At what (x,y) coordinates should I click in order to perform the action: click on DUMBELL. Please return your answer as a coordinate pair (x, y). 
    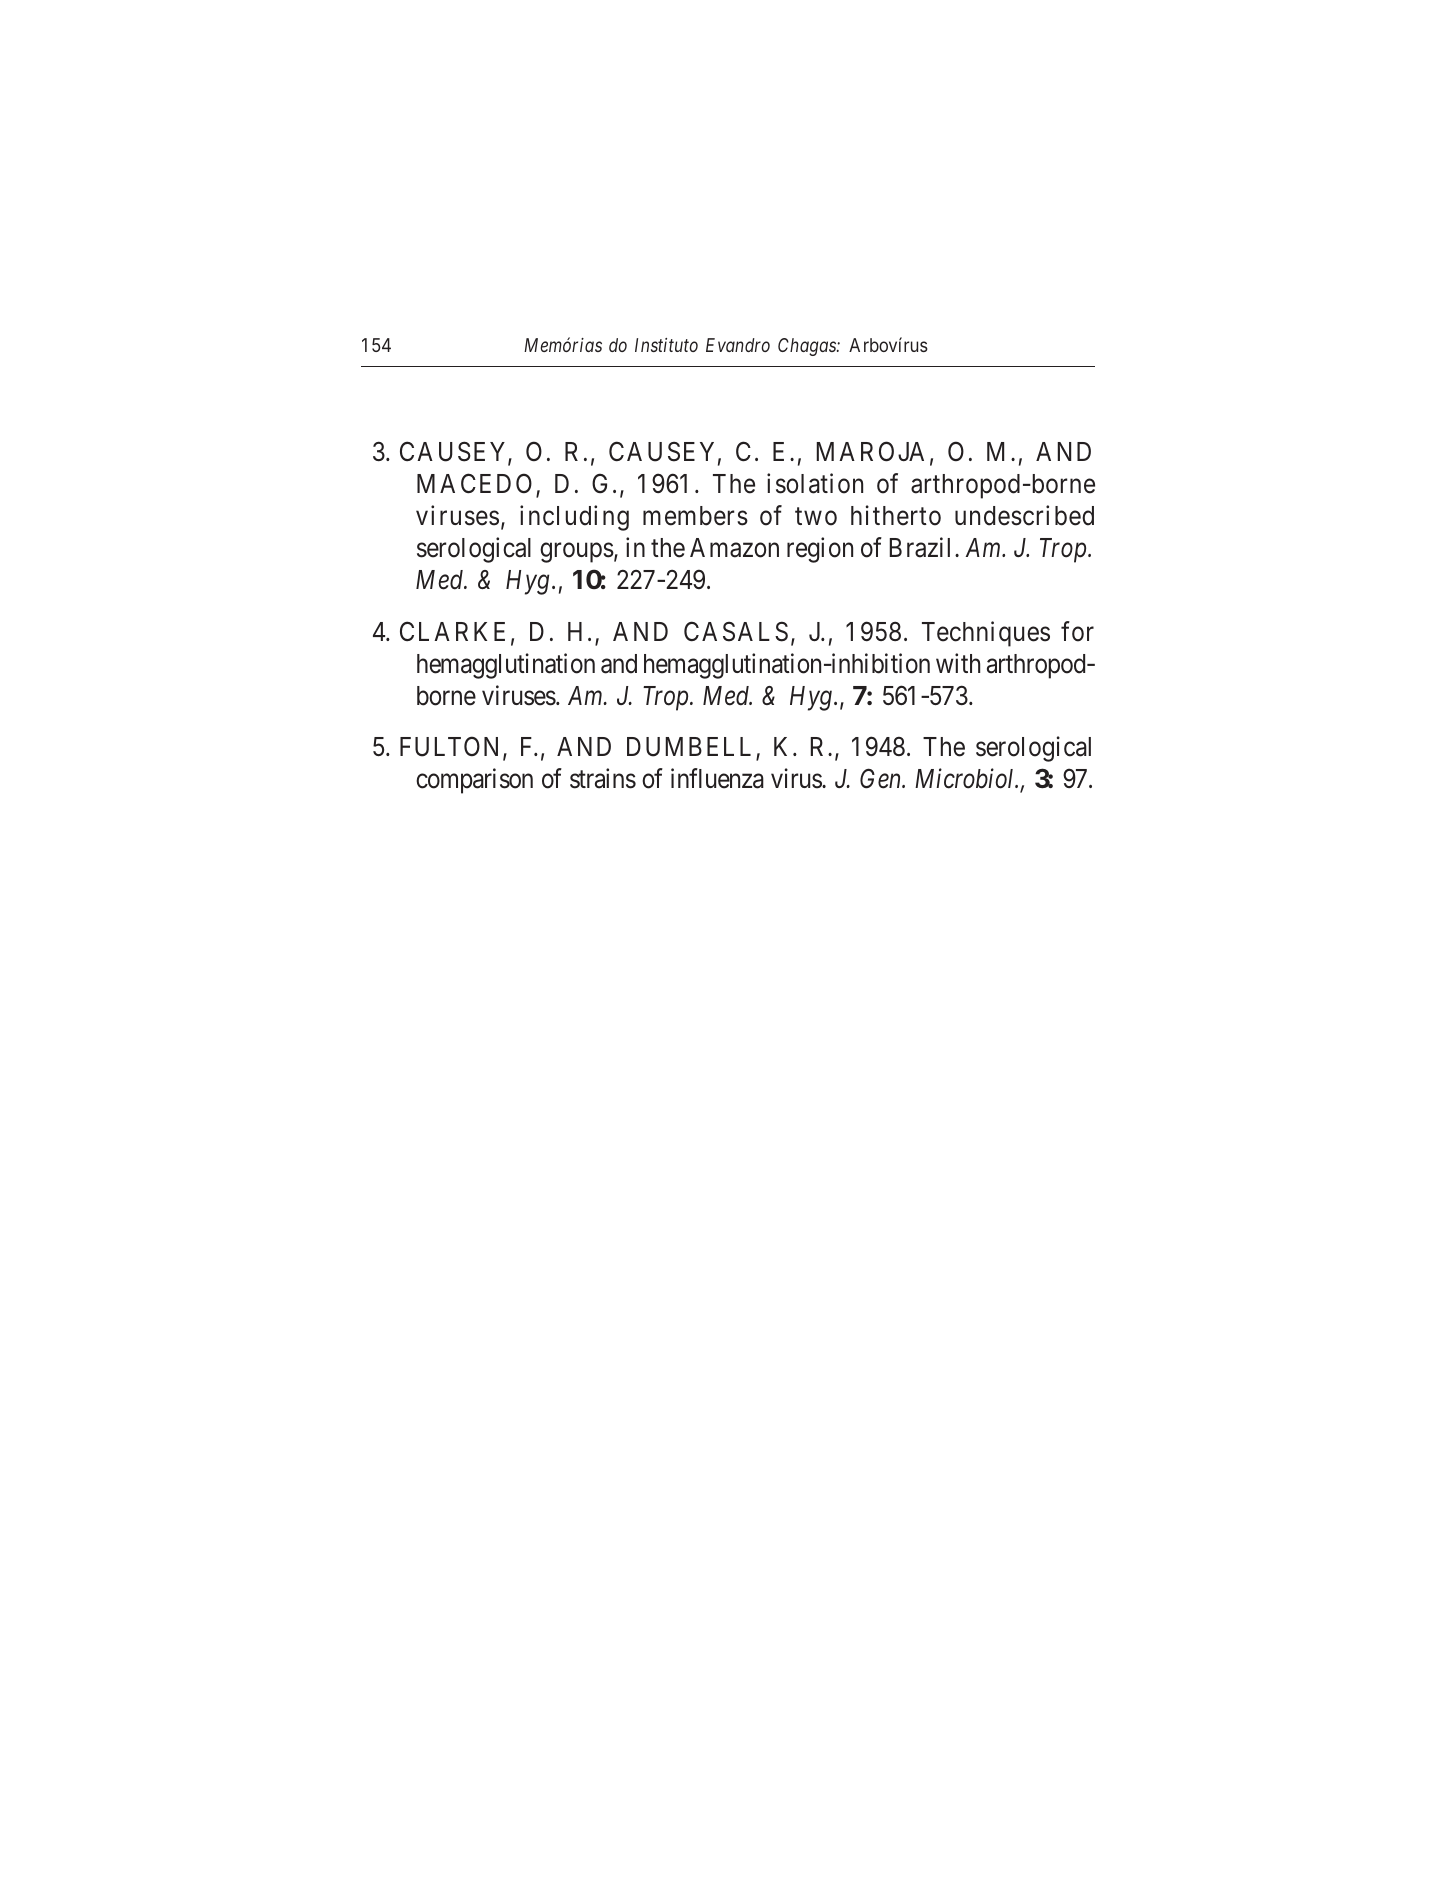
    Looking at the image, I should click on (692, 748).
